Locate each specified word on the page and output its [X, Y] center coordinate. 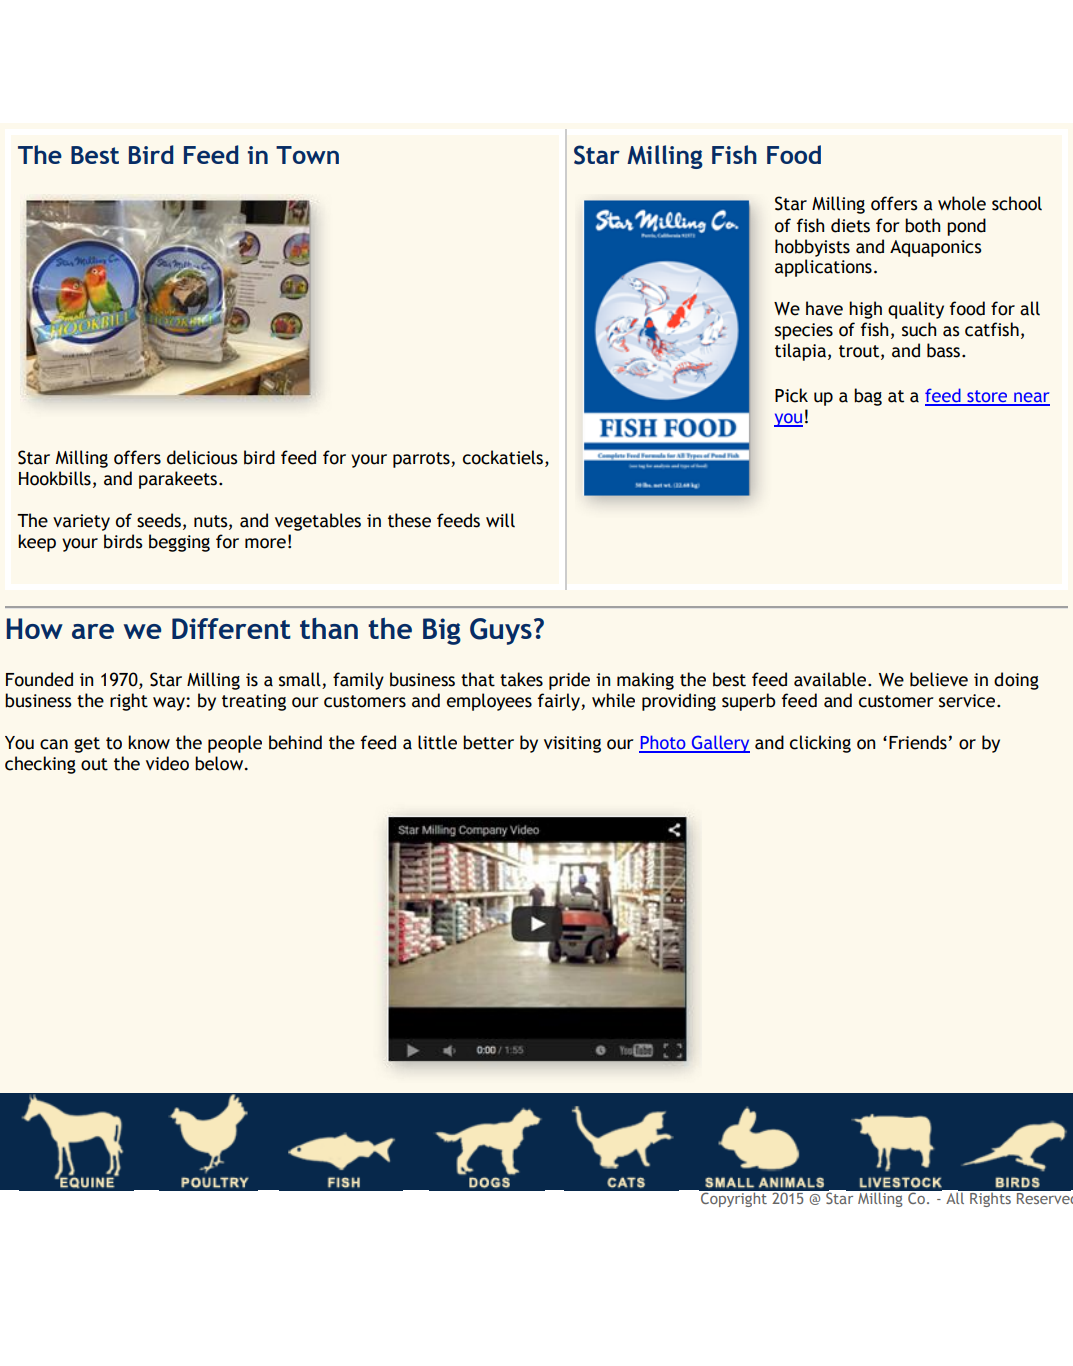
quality [916, 310]
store [987, 397]
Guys [501, 631]
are [93, 631]
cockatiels [503, 457]
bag [868, 397]
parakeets [179, 480]
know [149, 742]
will [500, 520]
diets [850, 225]
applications [823, 268]
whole [962, 203]
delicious [202, 457]
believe [939, 679]
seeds [159, 520]
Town [307, 155]
